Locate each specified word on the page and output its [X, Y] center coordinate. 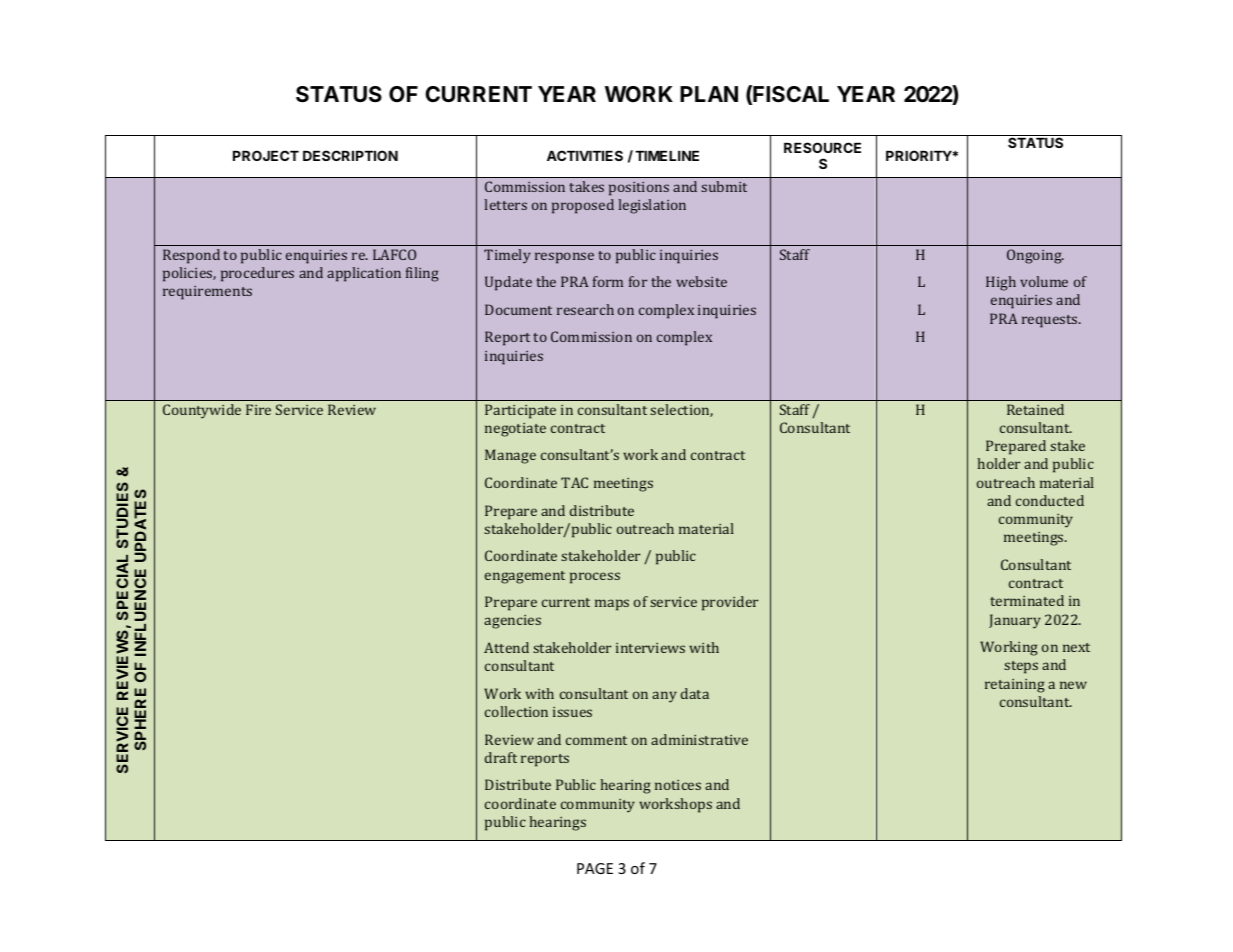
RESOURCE [822, 147]
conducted [1050, 500]
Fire [258, 409]
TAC [574, 482]
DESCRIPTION [350, 155]
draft [501, 757]
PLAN [709, 94]
